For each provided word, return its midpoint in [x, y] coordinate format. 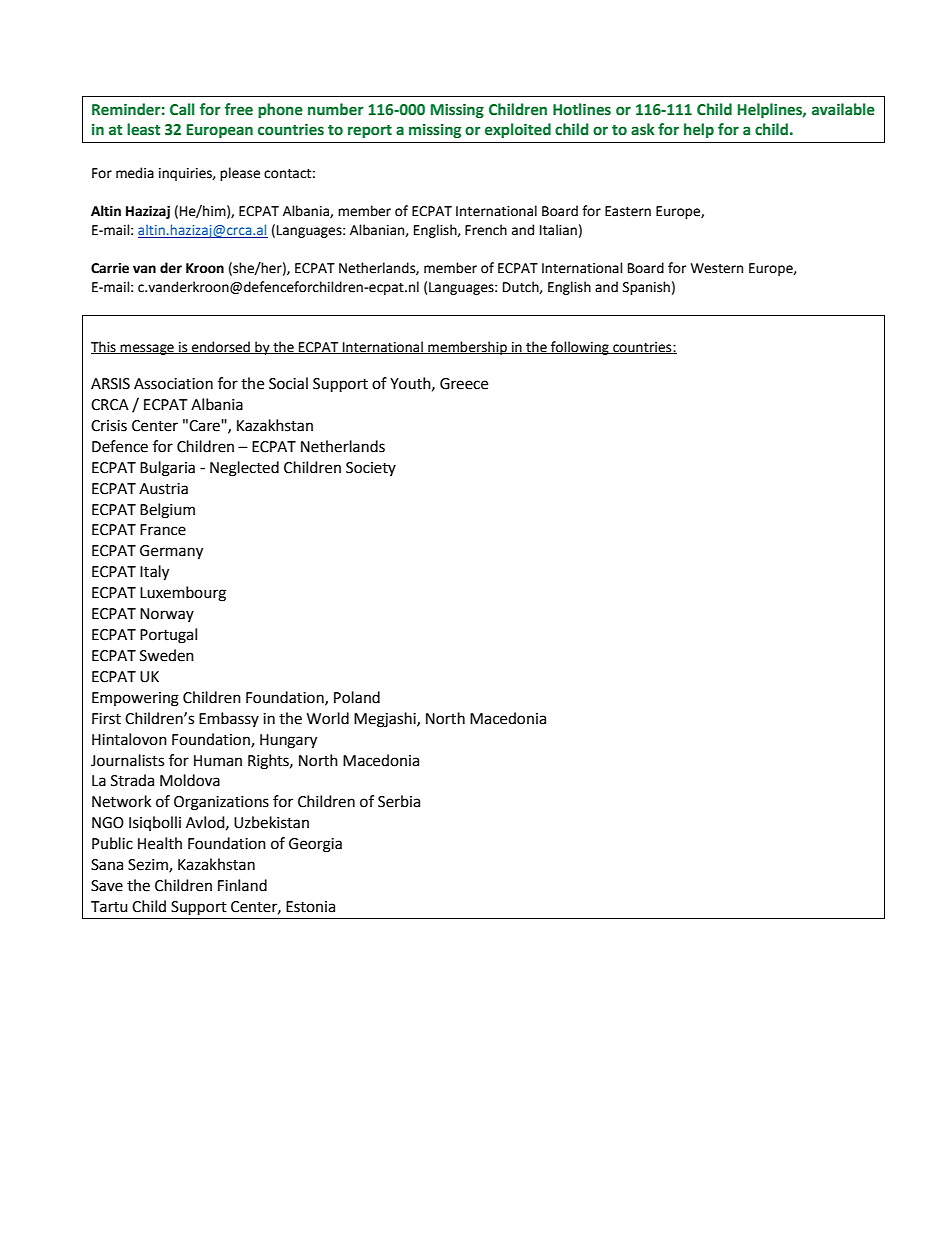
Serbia [399, 801]
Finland [242, 885]
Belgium [167, 511]
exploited [518, 130]
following [580, 348]
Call [182, 109]
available [843, 109]
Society [371, 469]
